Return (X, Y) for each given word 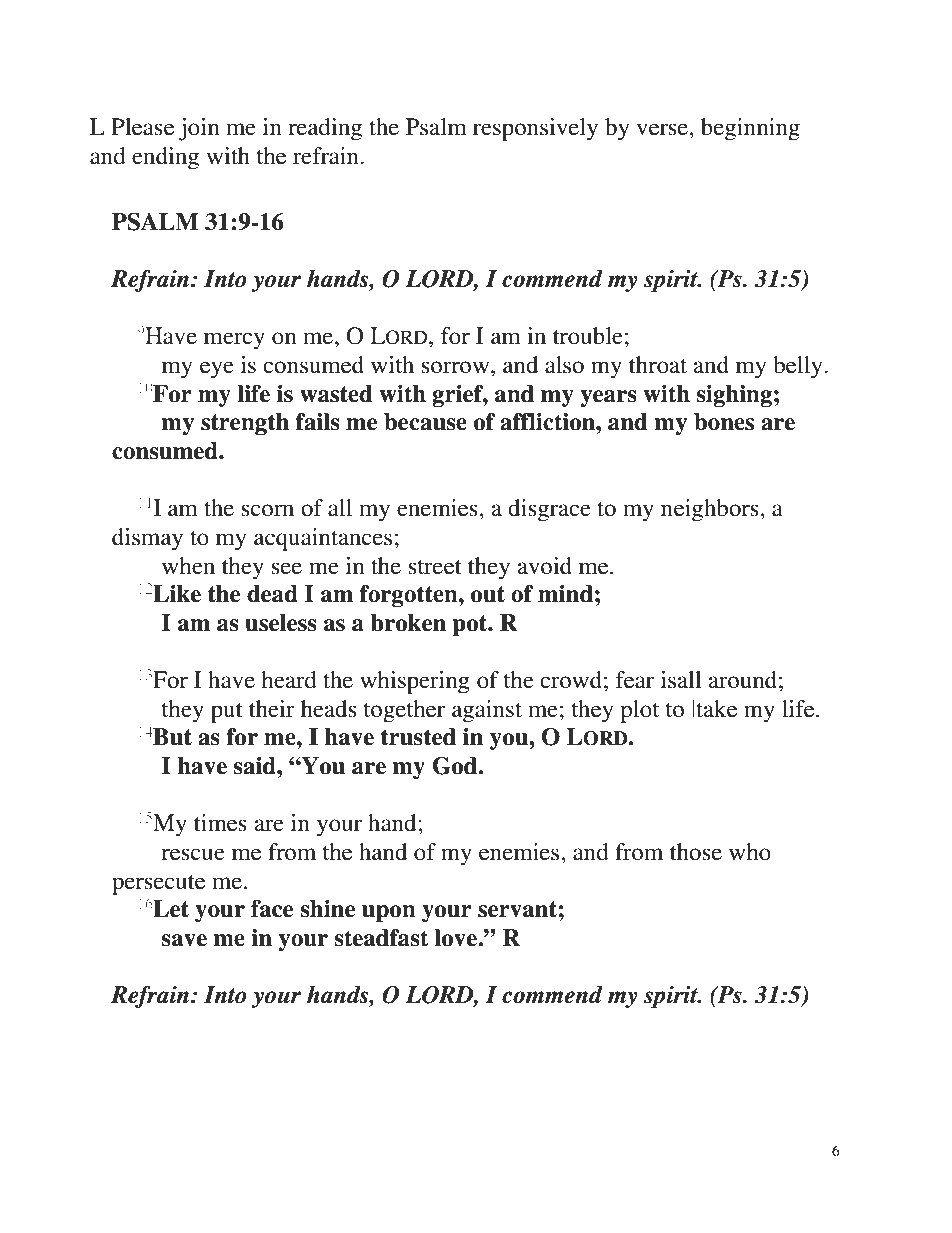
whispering (415, 682)
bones (724, 422)
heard (289, 680)
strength (245, 424)
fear (635, 680)
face (272, 909)
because (425, 422)
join (199, 129)
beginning (750, 129)
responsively (535, 129)
